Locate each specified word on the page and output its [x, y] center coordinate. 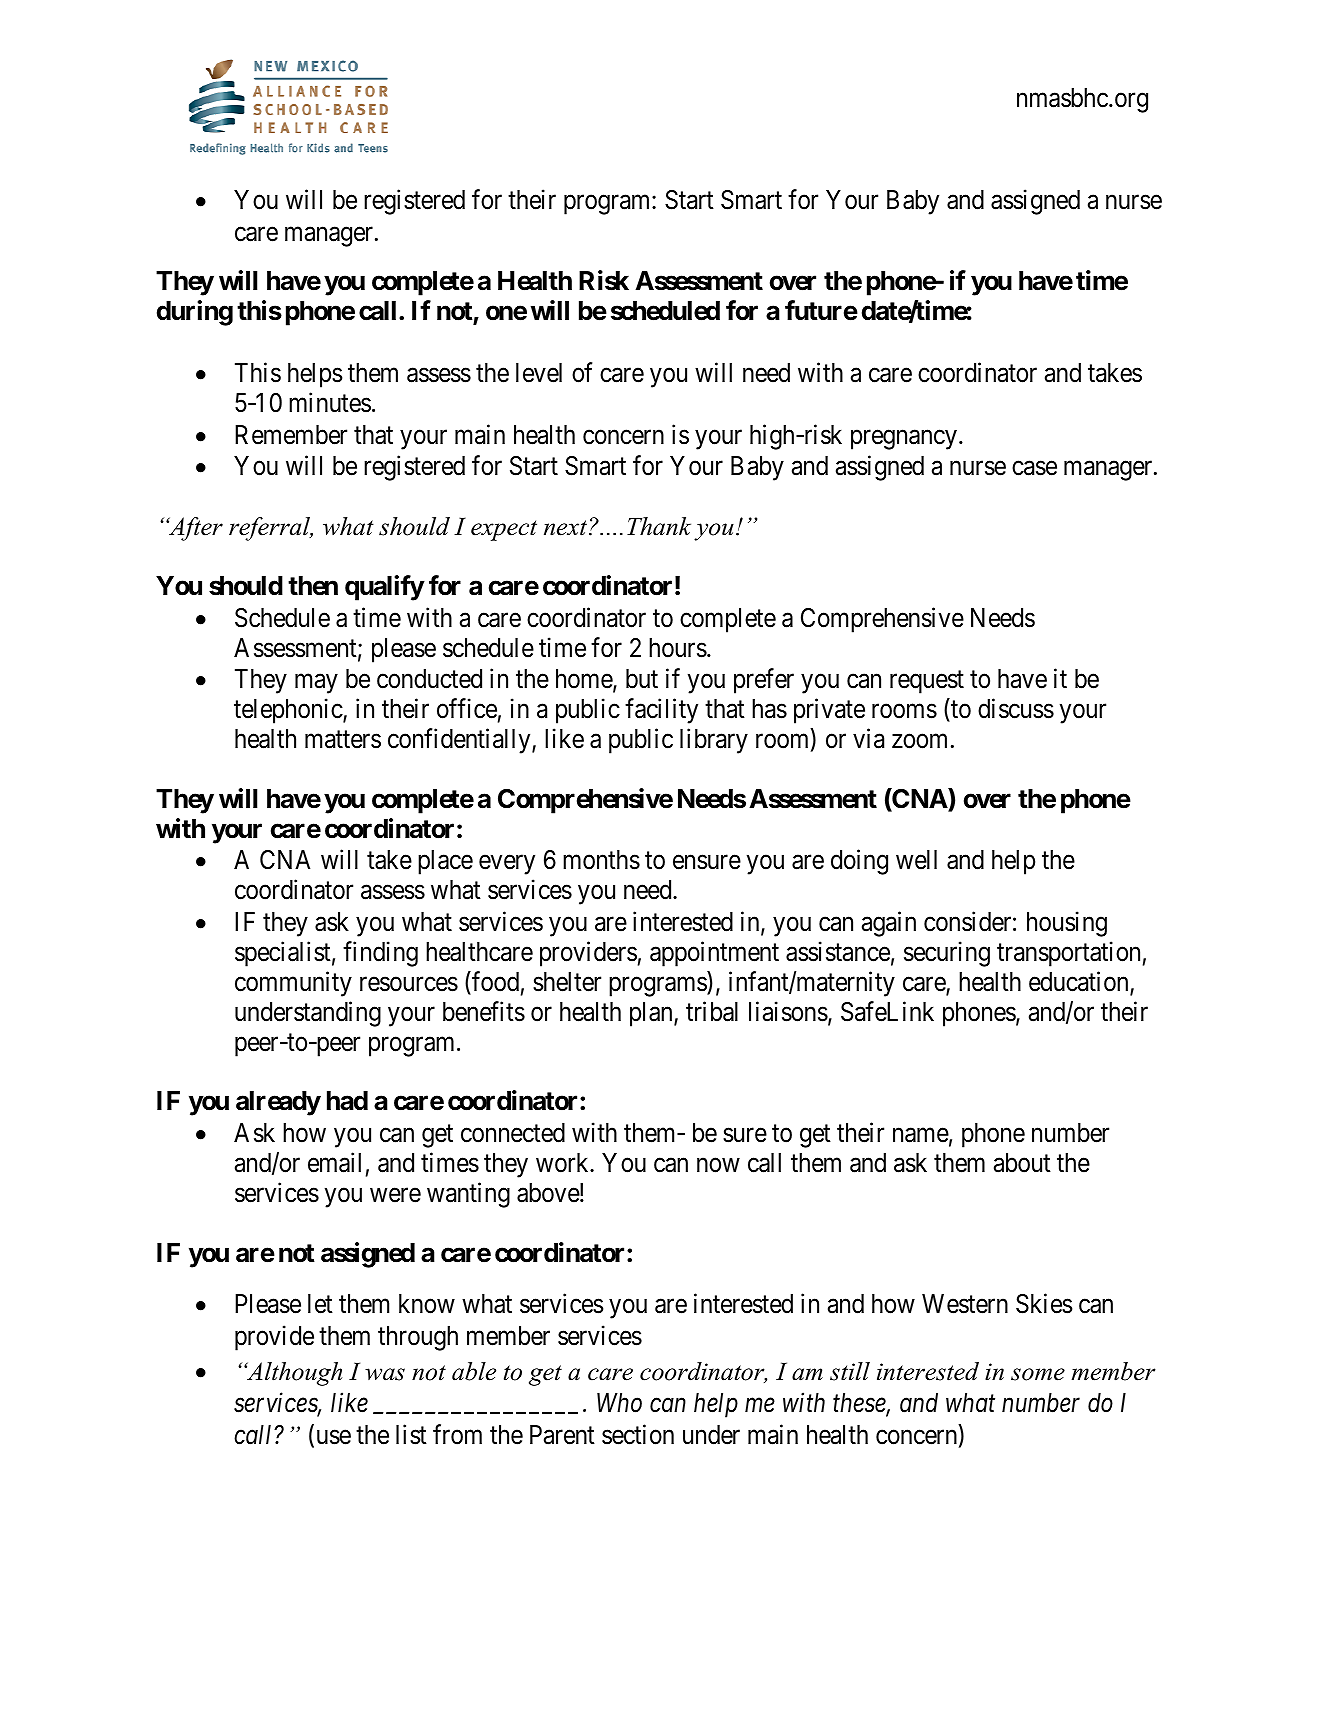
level [539, 373]
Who [619, 1403]
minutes [330, 402]
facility [661, 711]
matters [343, 740]
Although [293, 1374]
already [278, 1103]
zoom [919, 741]
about [1022, 1163]
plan [652, 1014]
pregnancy [904, 440]
